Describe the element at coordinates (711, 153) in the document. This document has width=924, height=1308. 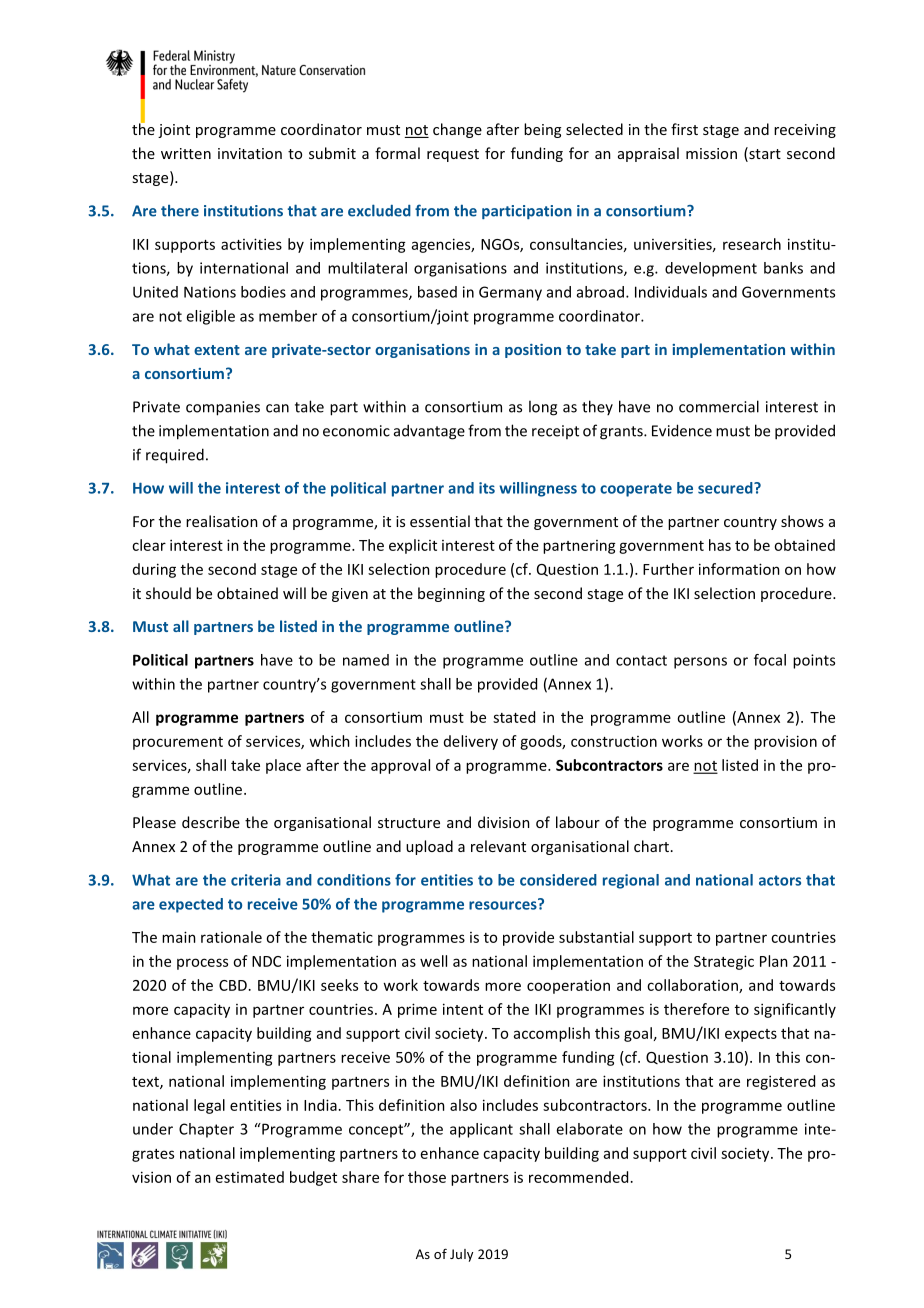
I see `mission` at that location.
